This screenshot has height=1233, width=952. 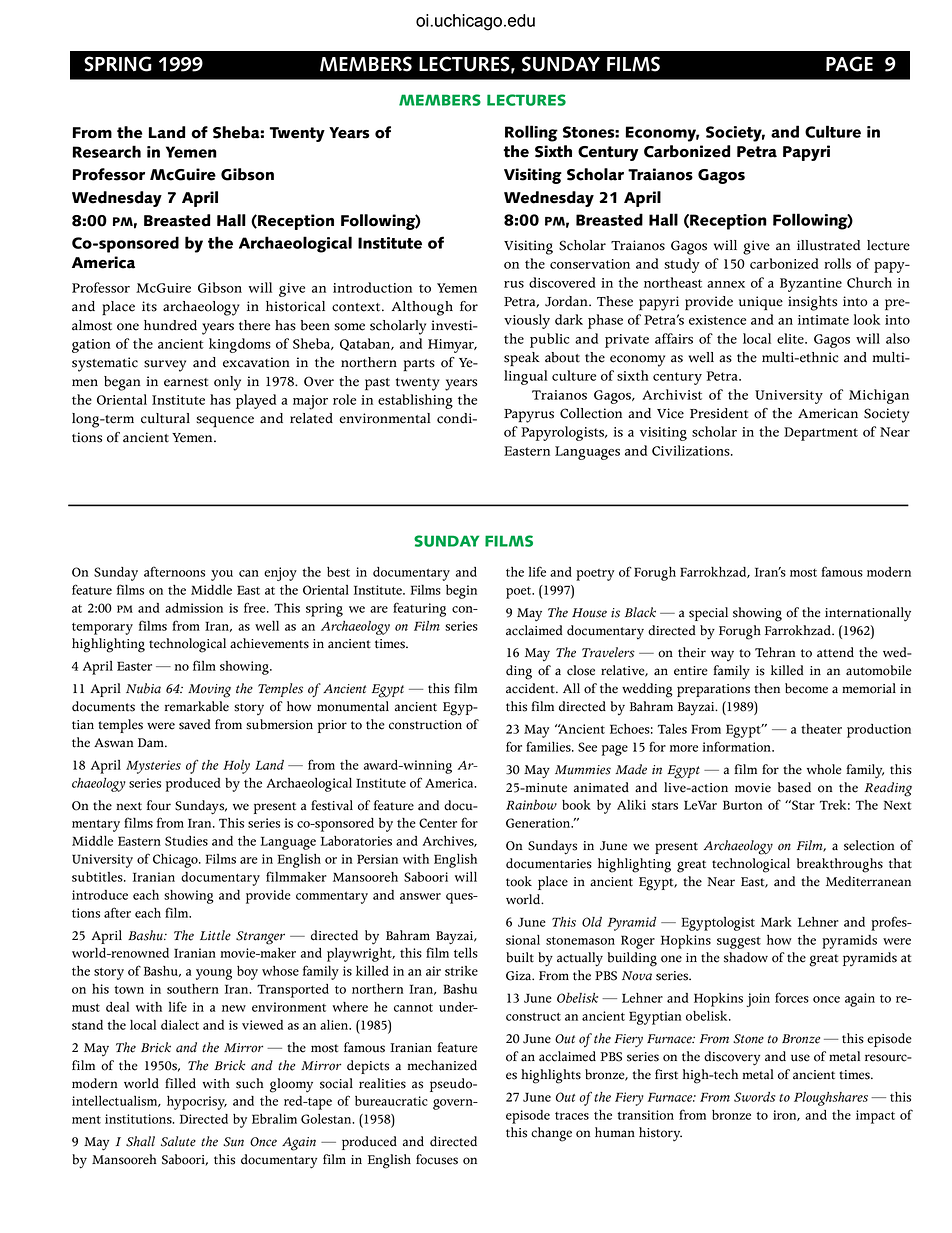 I want to click on Rolling, so click(x=531, y=133).
